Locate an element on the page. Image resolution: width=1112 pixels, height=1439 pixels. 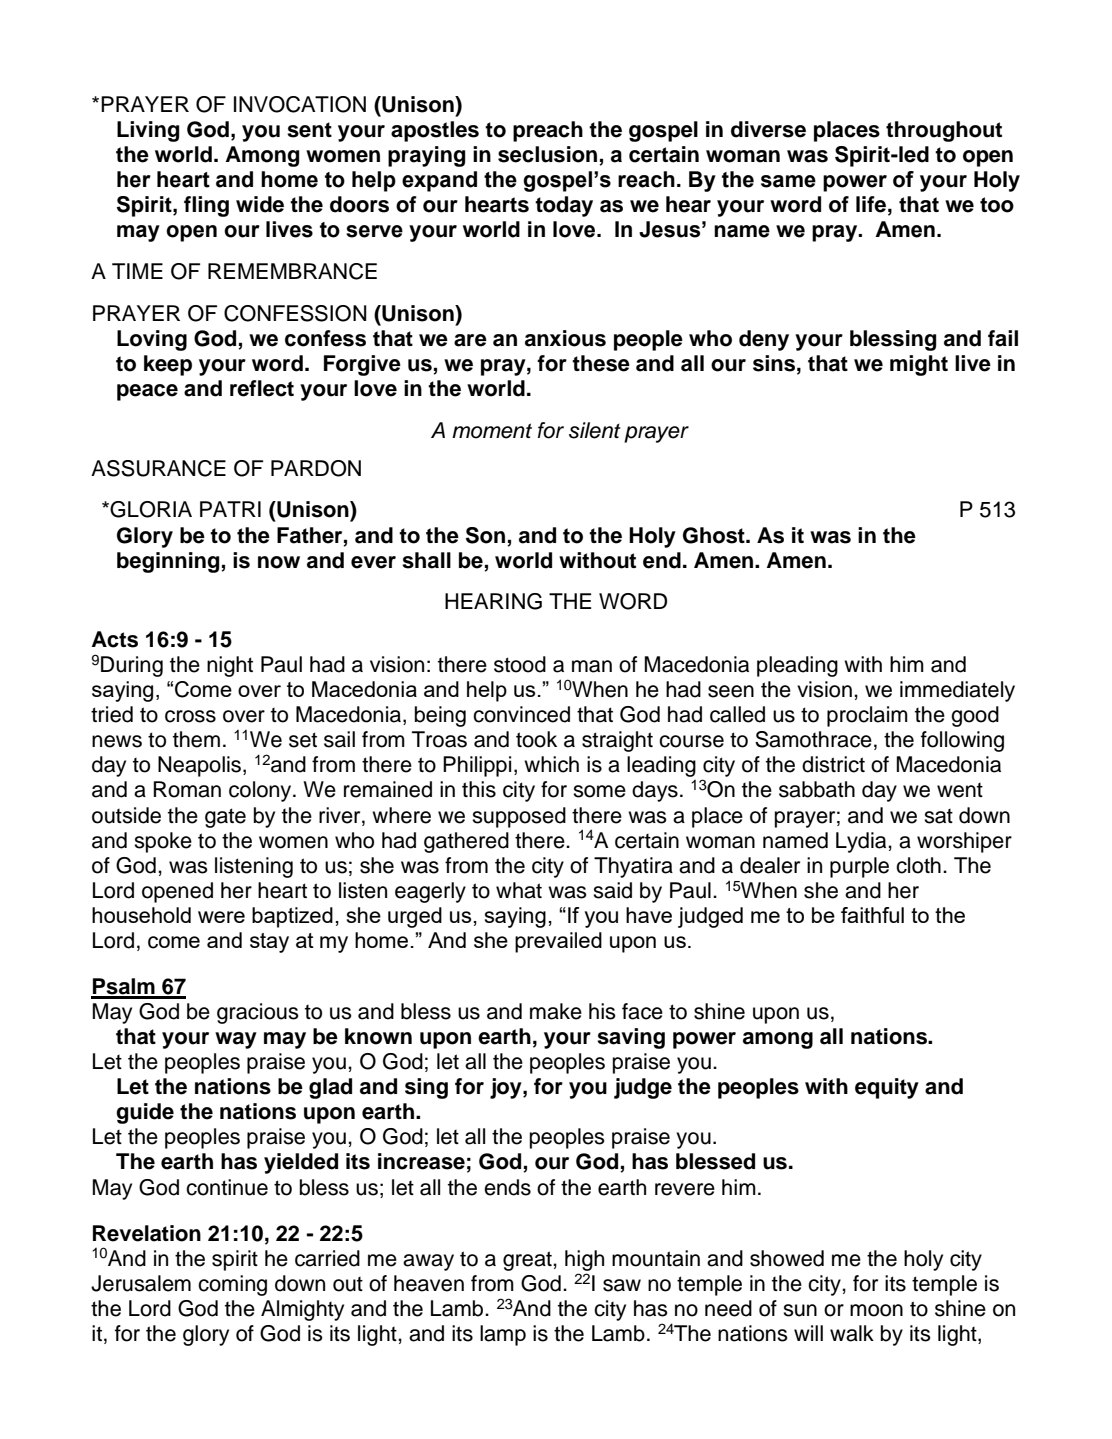
cross is located at coordinates (190, 716).
